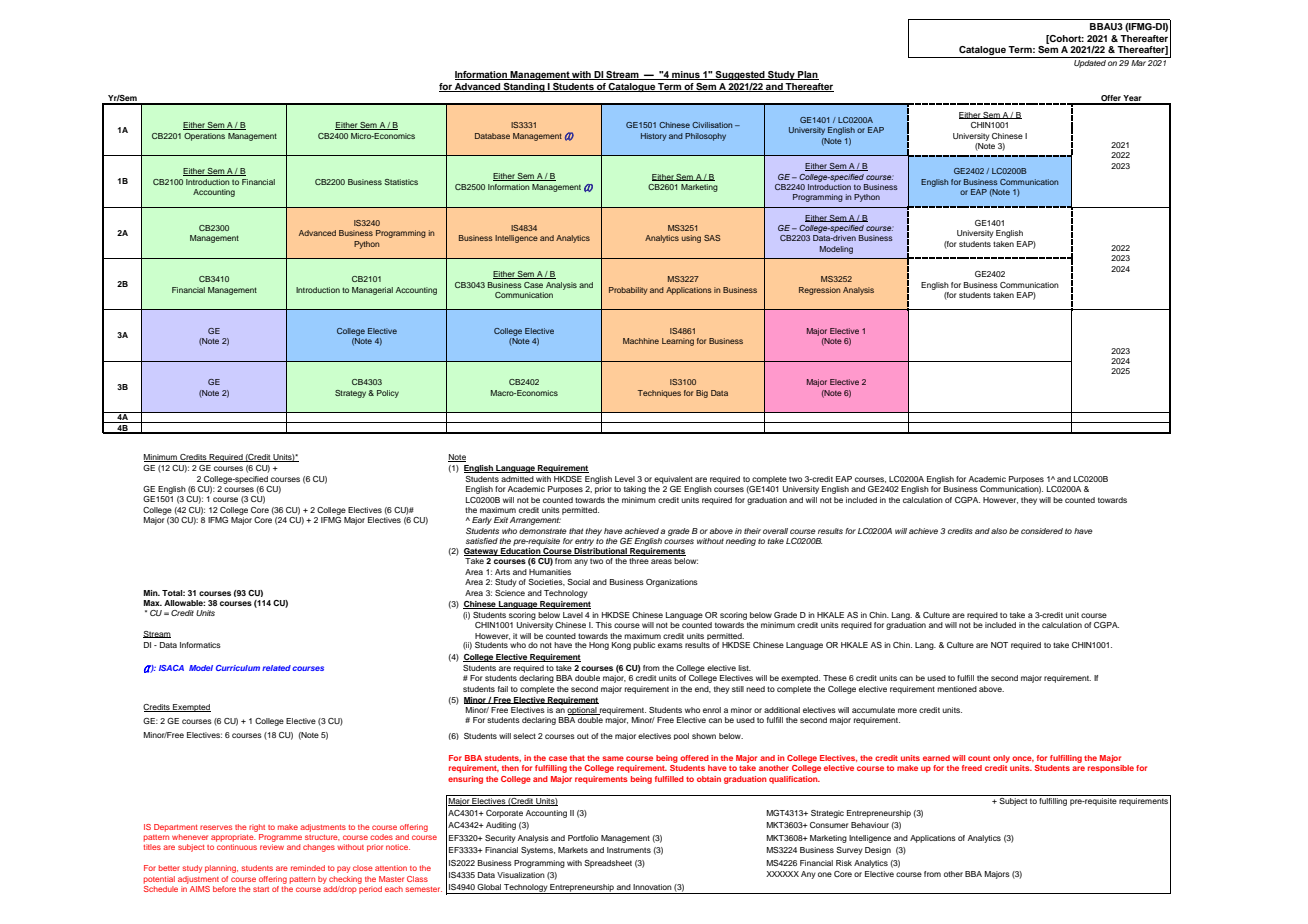 The width and height of the page is (1308, 924). Describe the element at coordinates (352, 394) in the page. I see `Strategy` at that location.
